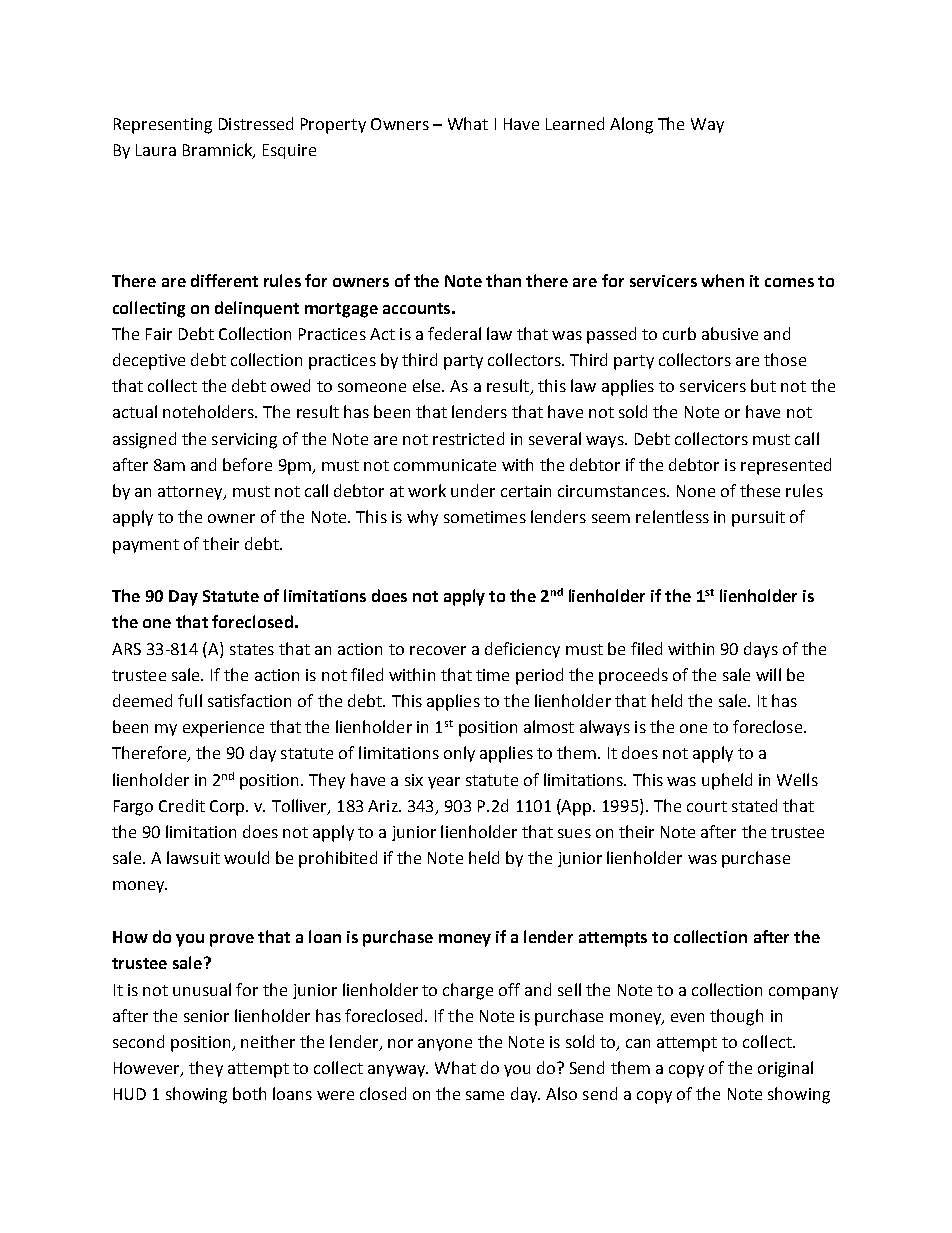  I want to click on Along, so click(631, 125).
